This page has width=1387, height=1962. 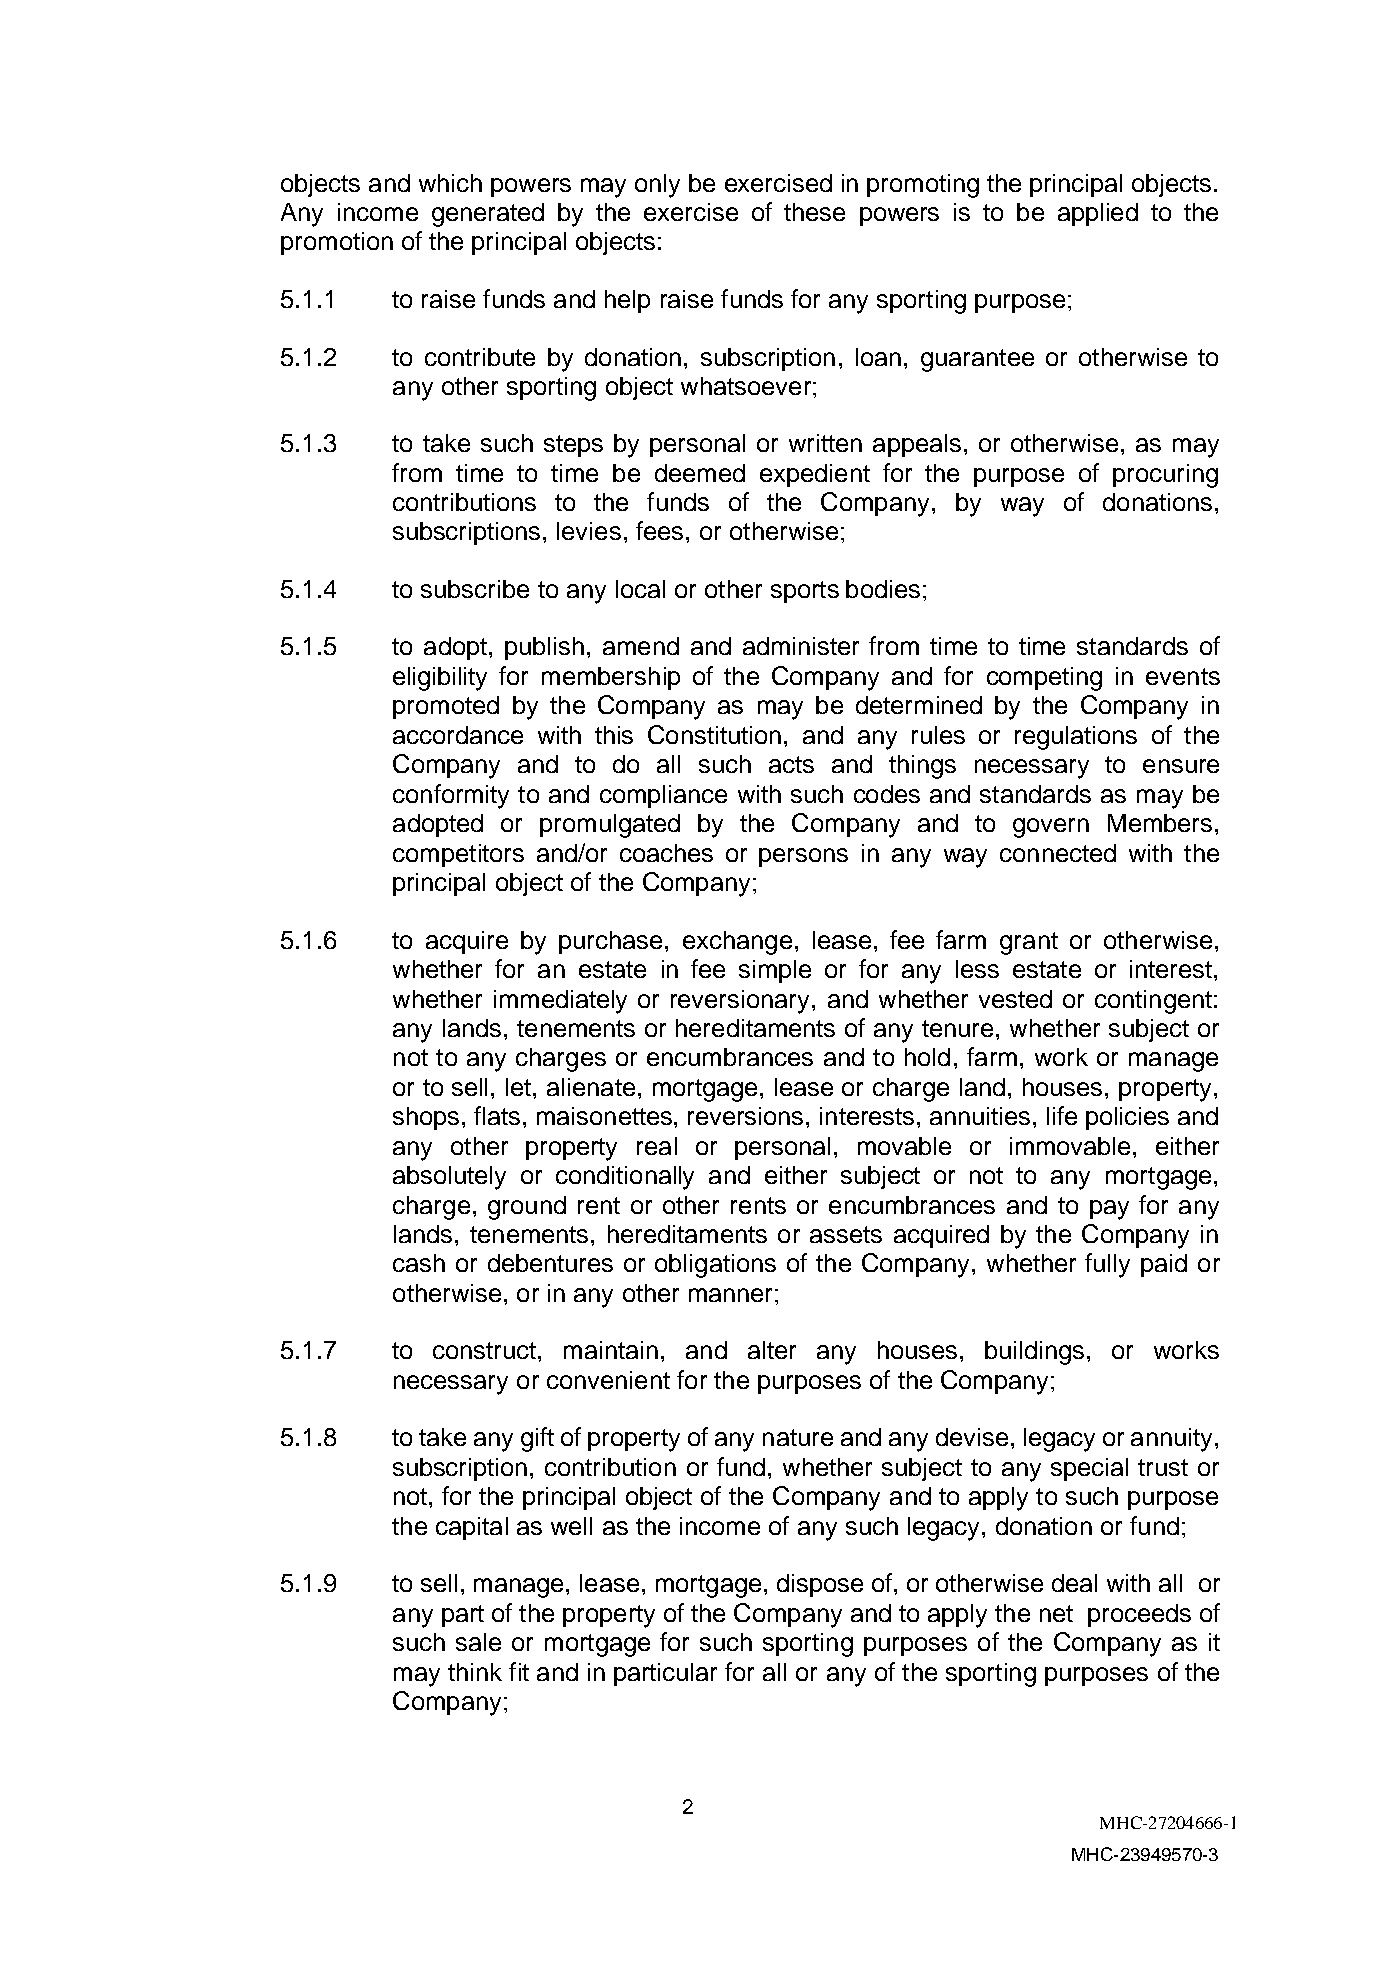 What do you see at coordinates (488, 215) in the page?
I see `generated` at bounding box center [488, 215].
